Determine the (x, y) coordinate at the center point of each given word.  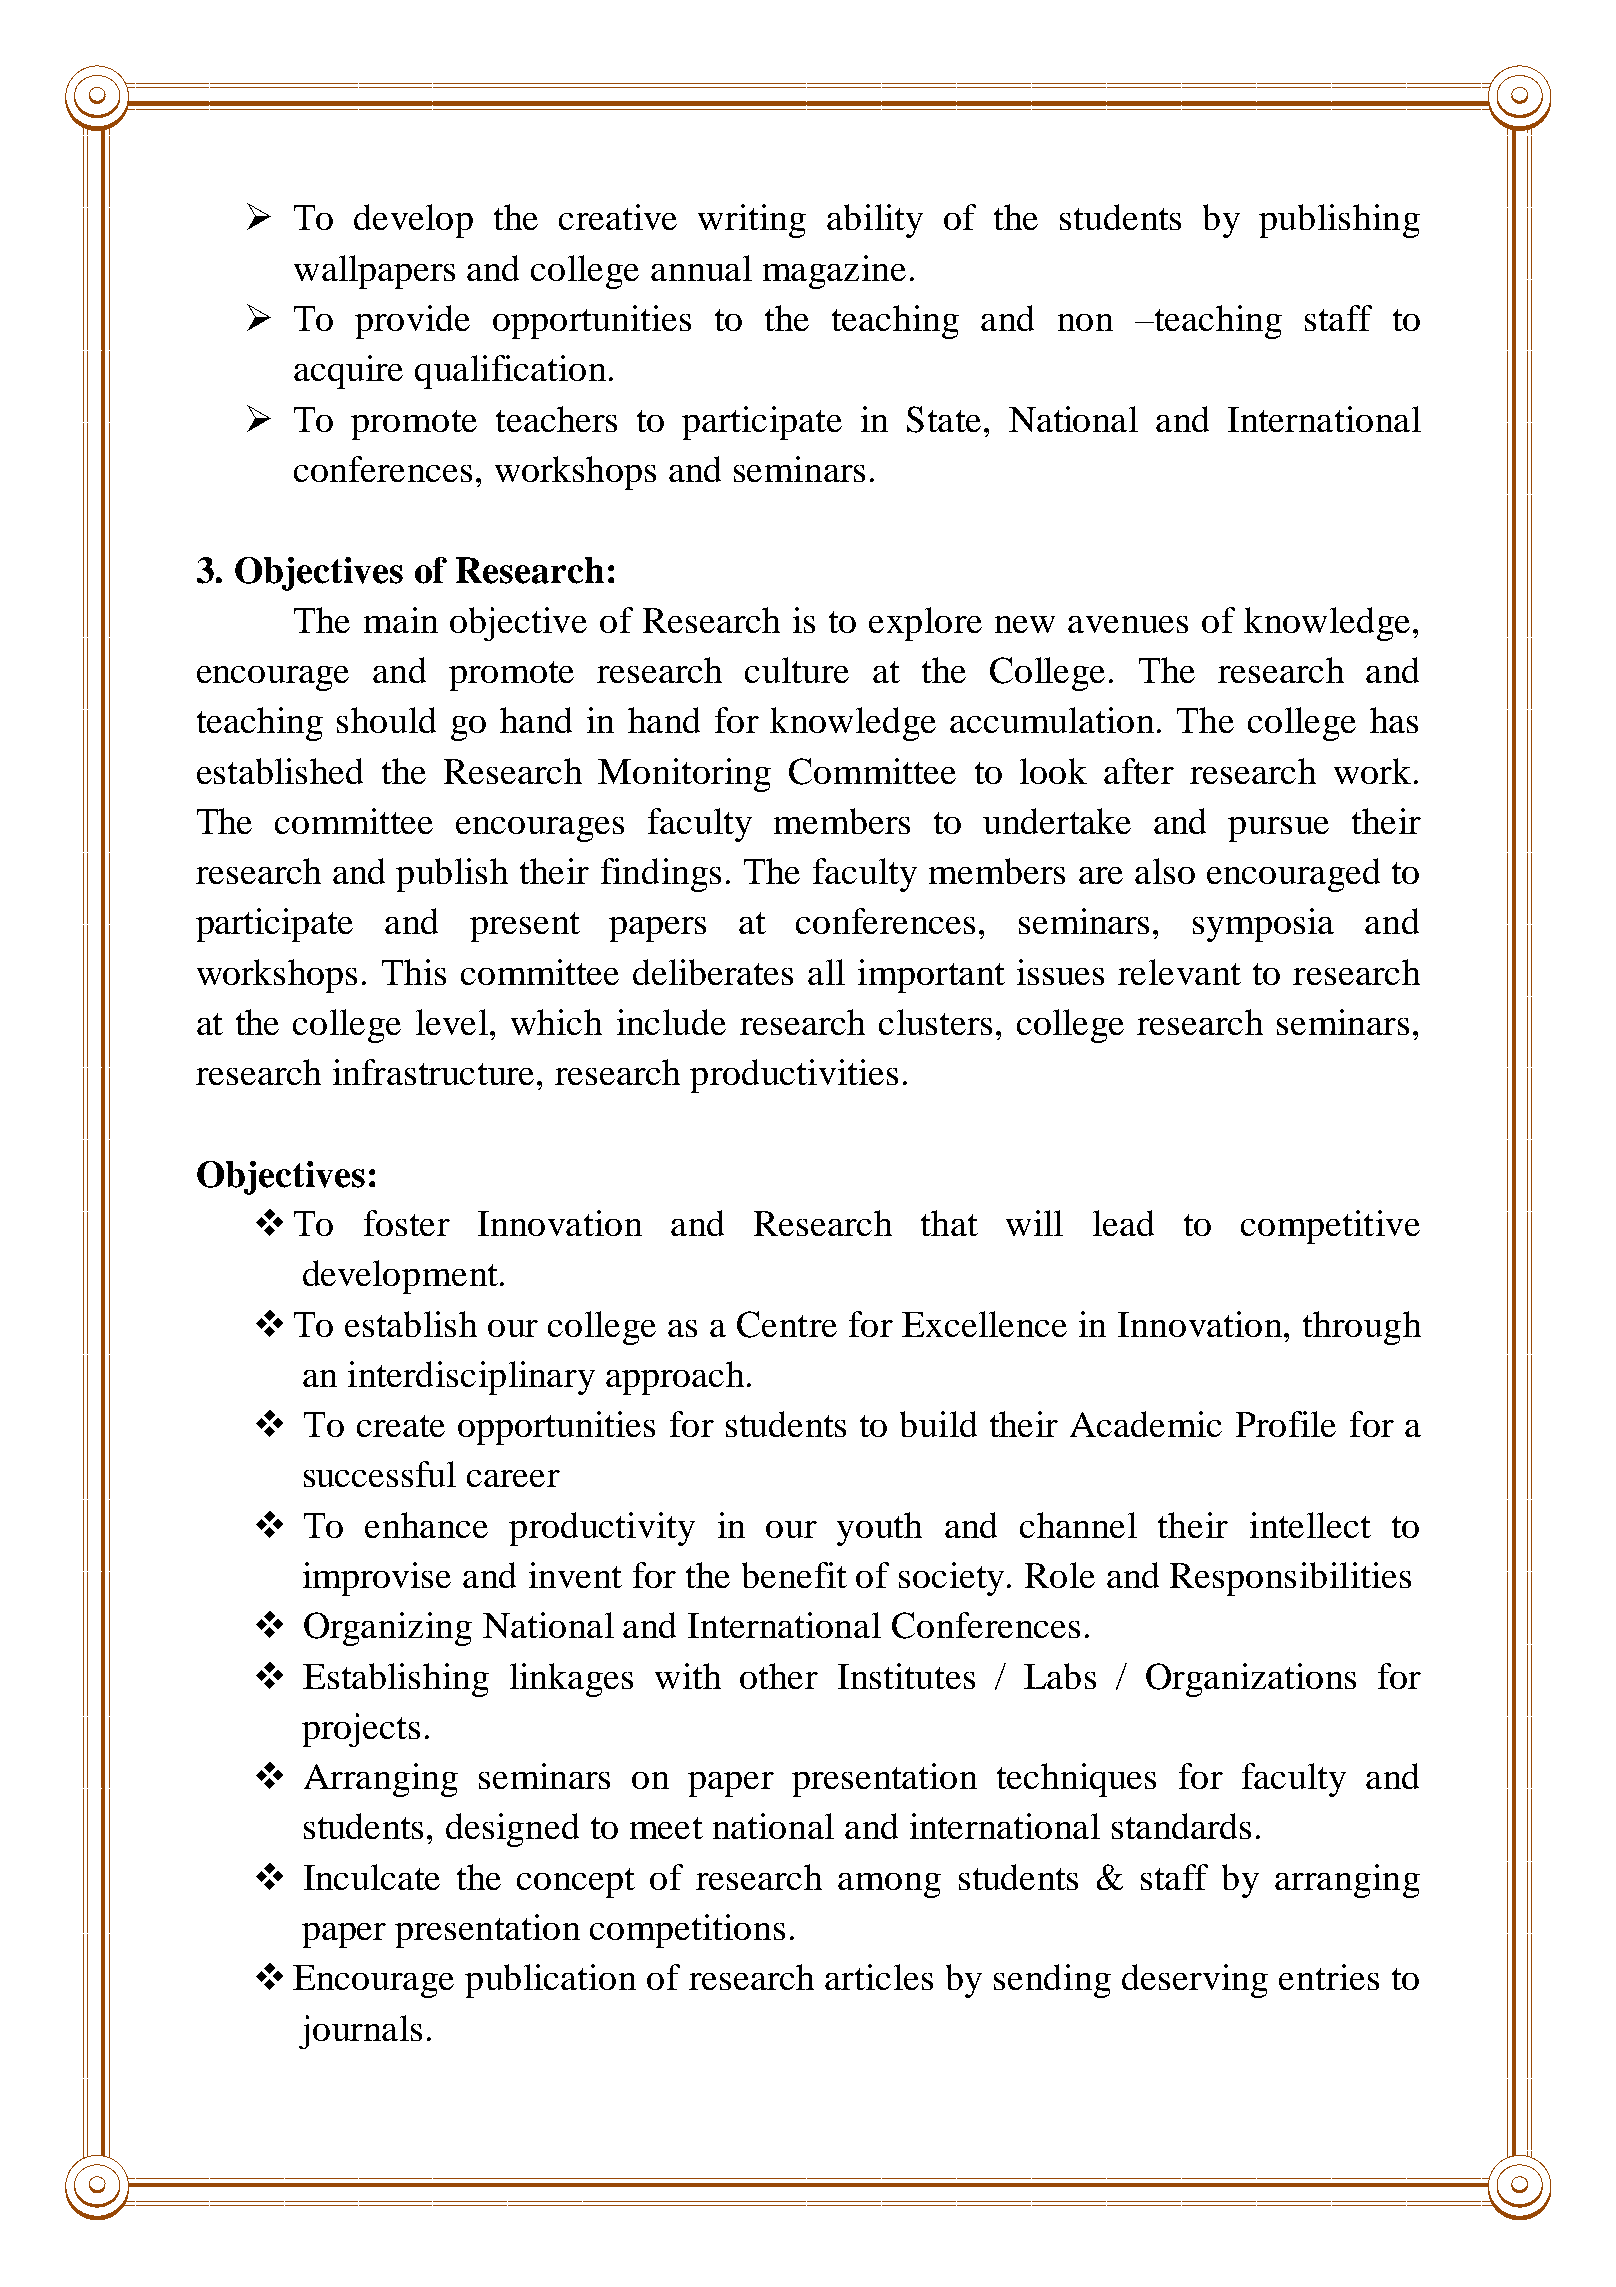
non (1085, 322)
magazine (834, 272)
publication (550, 1981)
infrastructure (433, 1072)
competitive (1330, 1227)
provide (412, 322)
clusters (935, 1022)
